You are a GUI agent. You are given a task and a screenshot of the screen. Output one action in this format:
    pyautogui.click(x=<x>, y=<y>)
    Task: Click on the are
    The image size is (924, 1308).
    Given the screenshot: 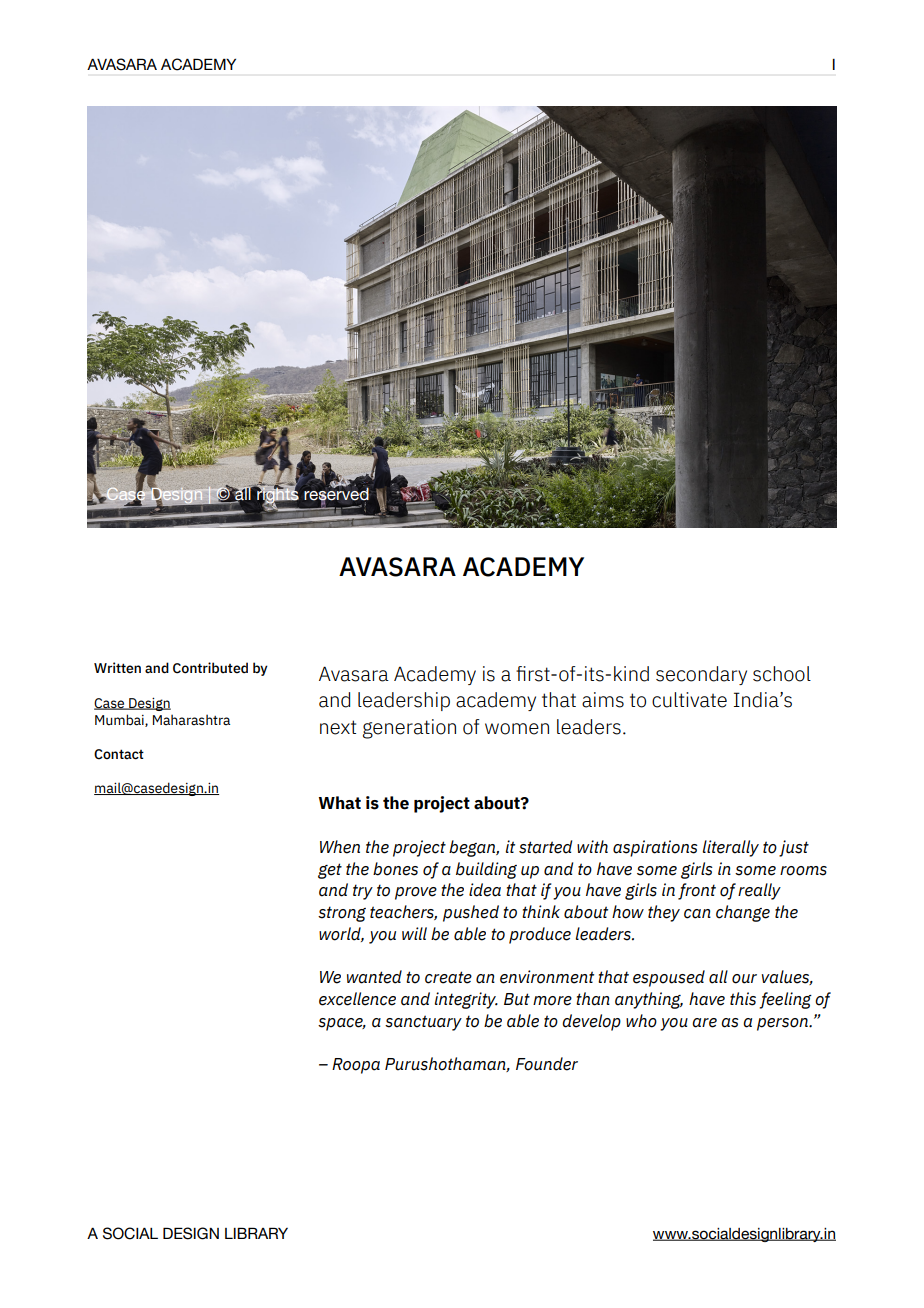 What is the action you would take?
    pyautogui.click(x=704, y=1023)
